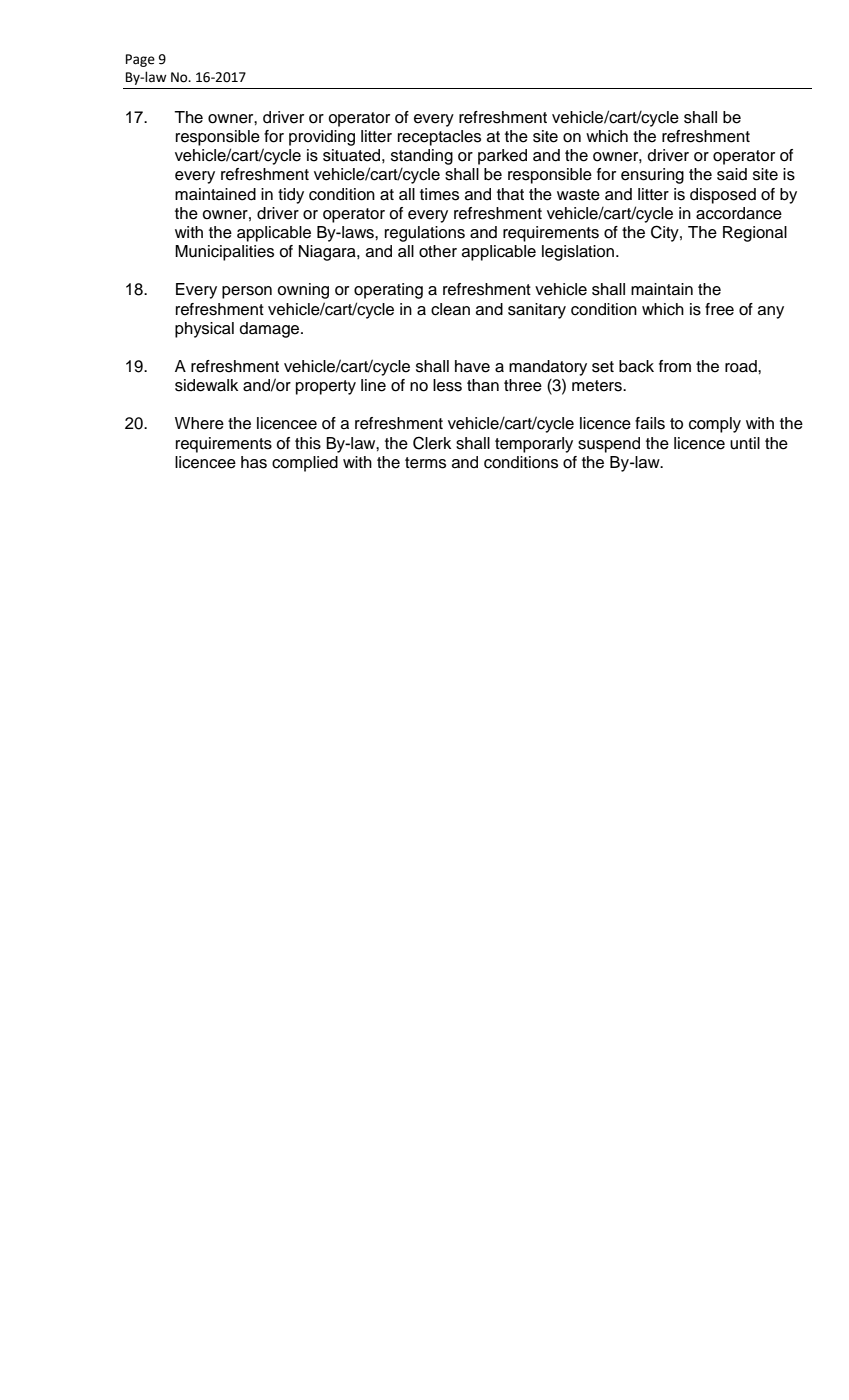  I want to click on Page, so click(140, 60).
